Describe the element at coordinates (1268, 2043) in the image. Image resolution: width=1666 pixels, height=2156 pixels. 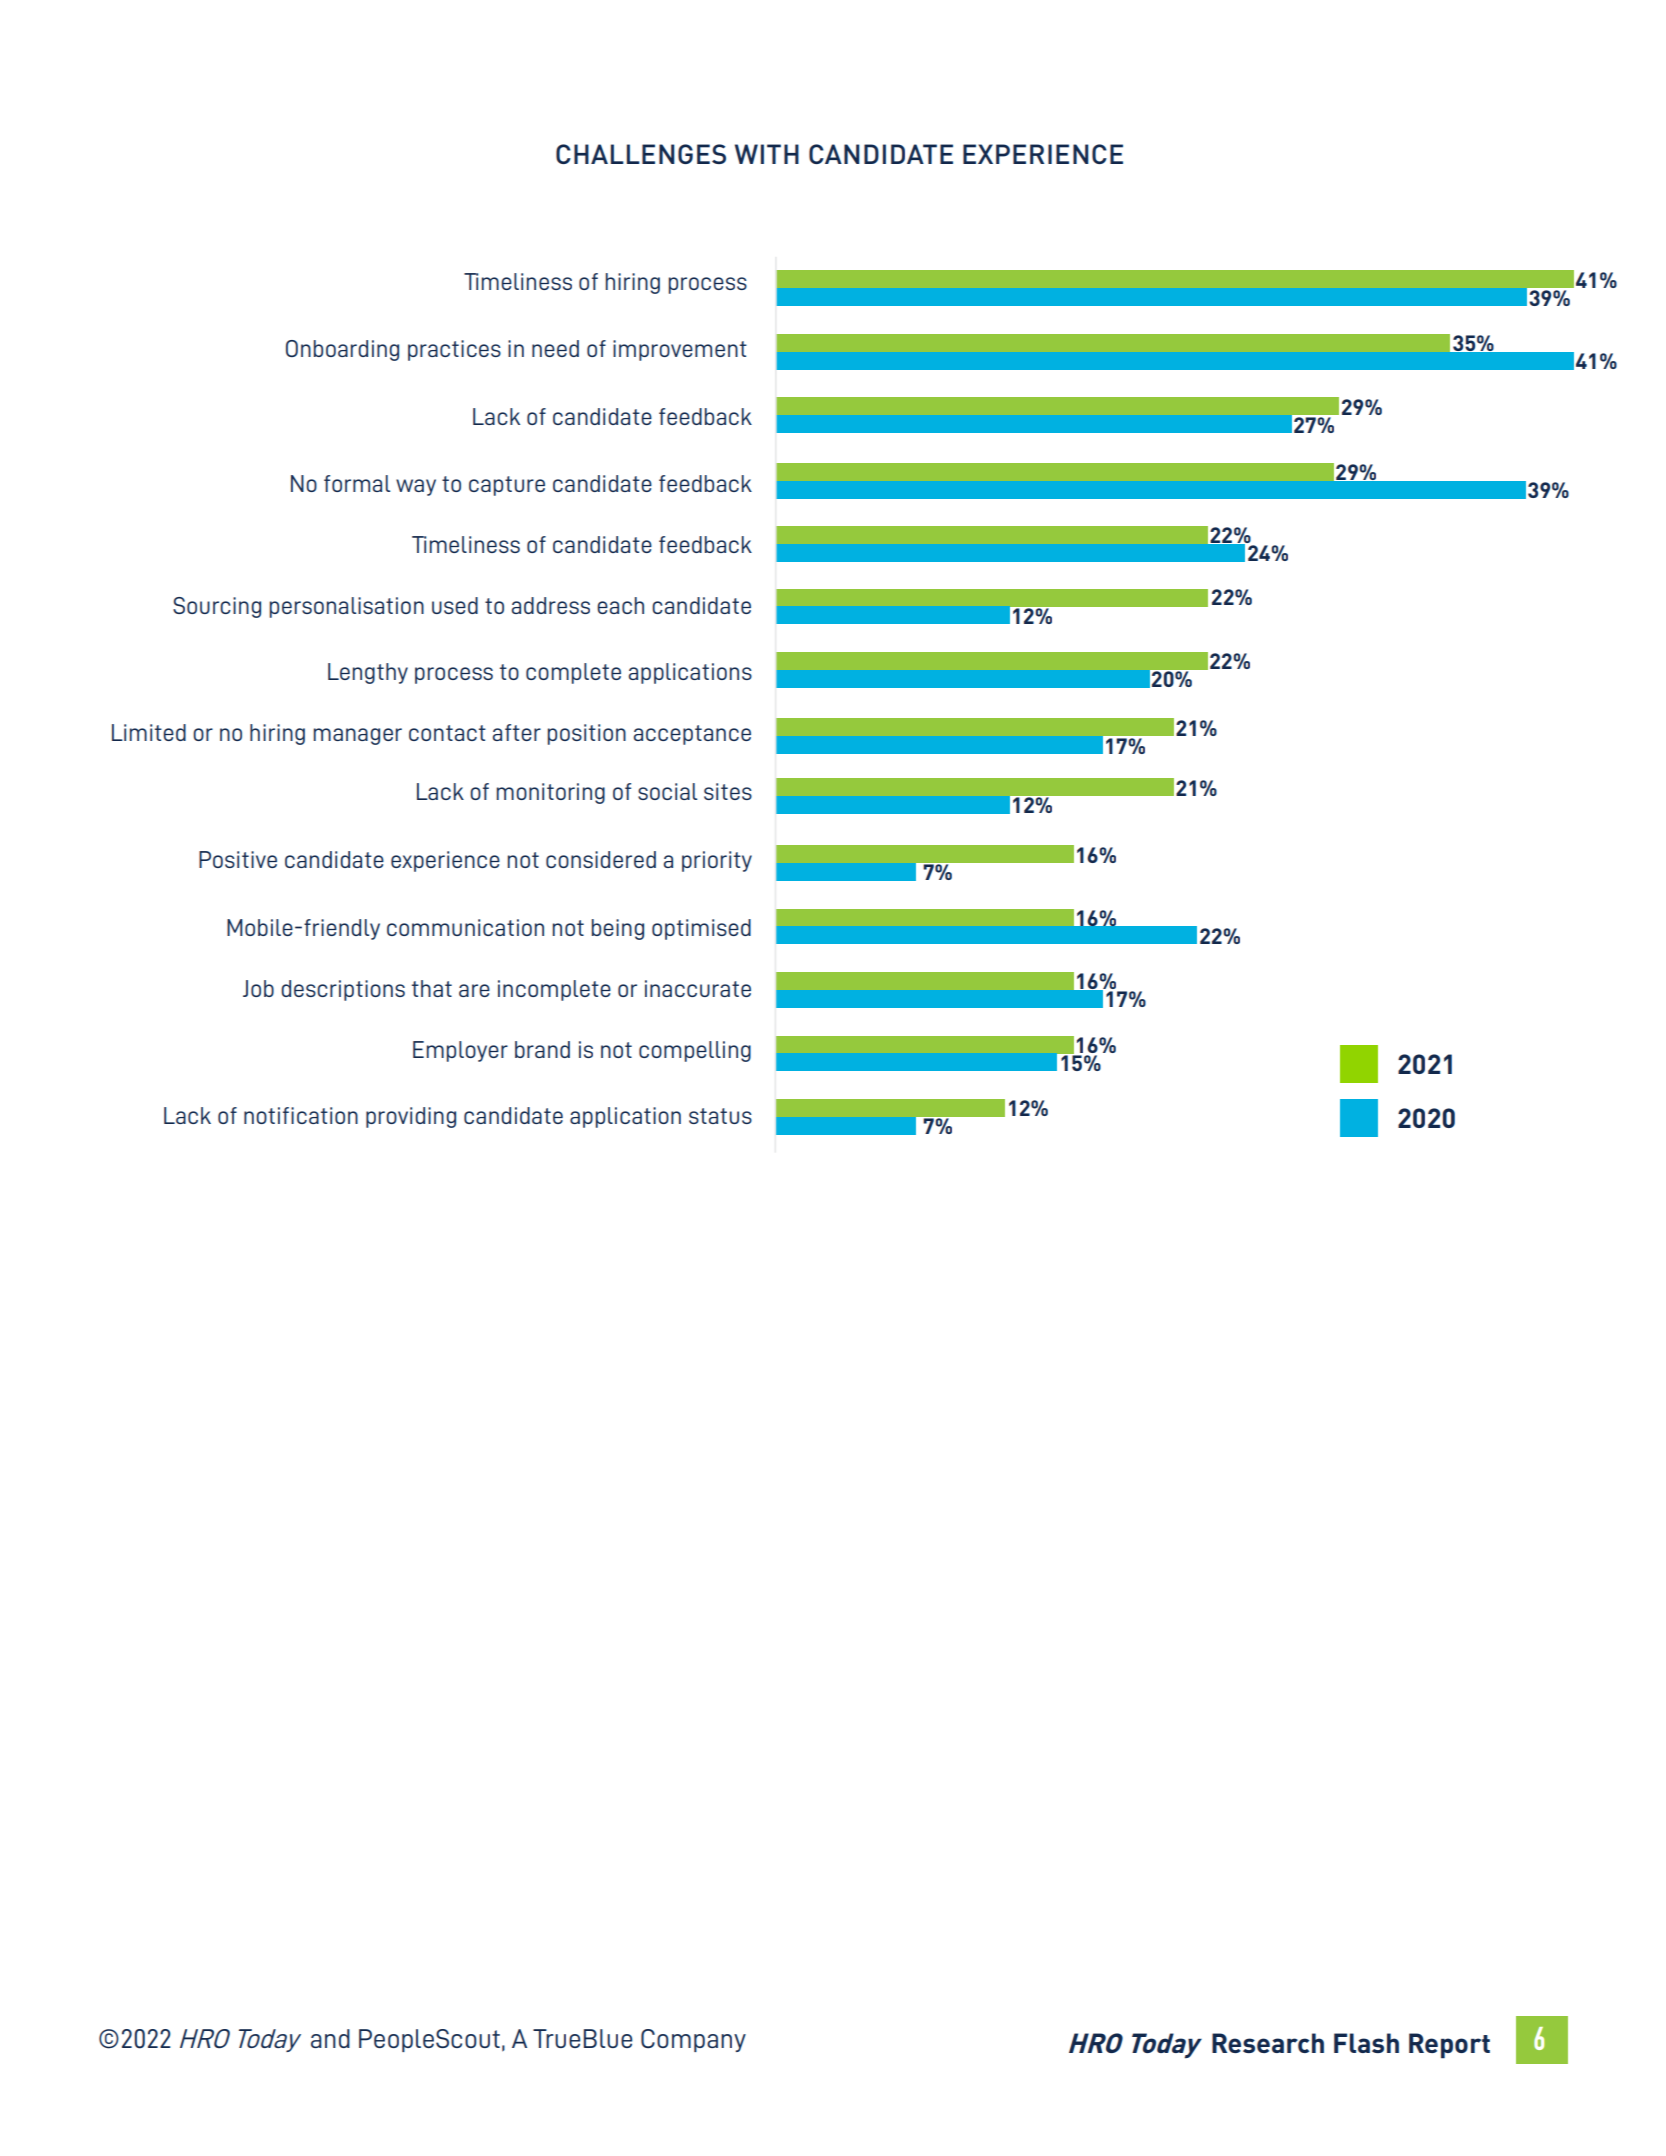
I see `Research` at that location.
